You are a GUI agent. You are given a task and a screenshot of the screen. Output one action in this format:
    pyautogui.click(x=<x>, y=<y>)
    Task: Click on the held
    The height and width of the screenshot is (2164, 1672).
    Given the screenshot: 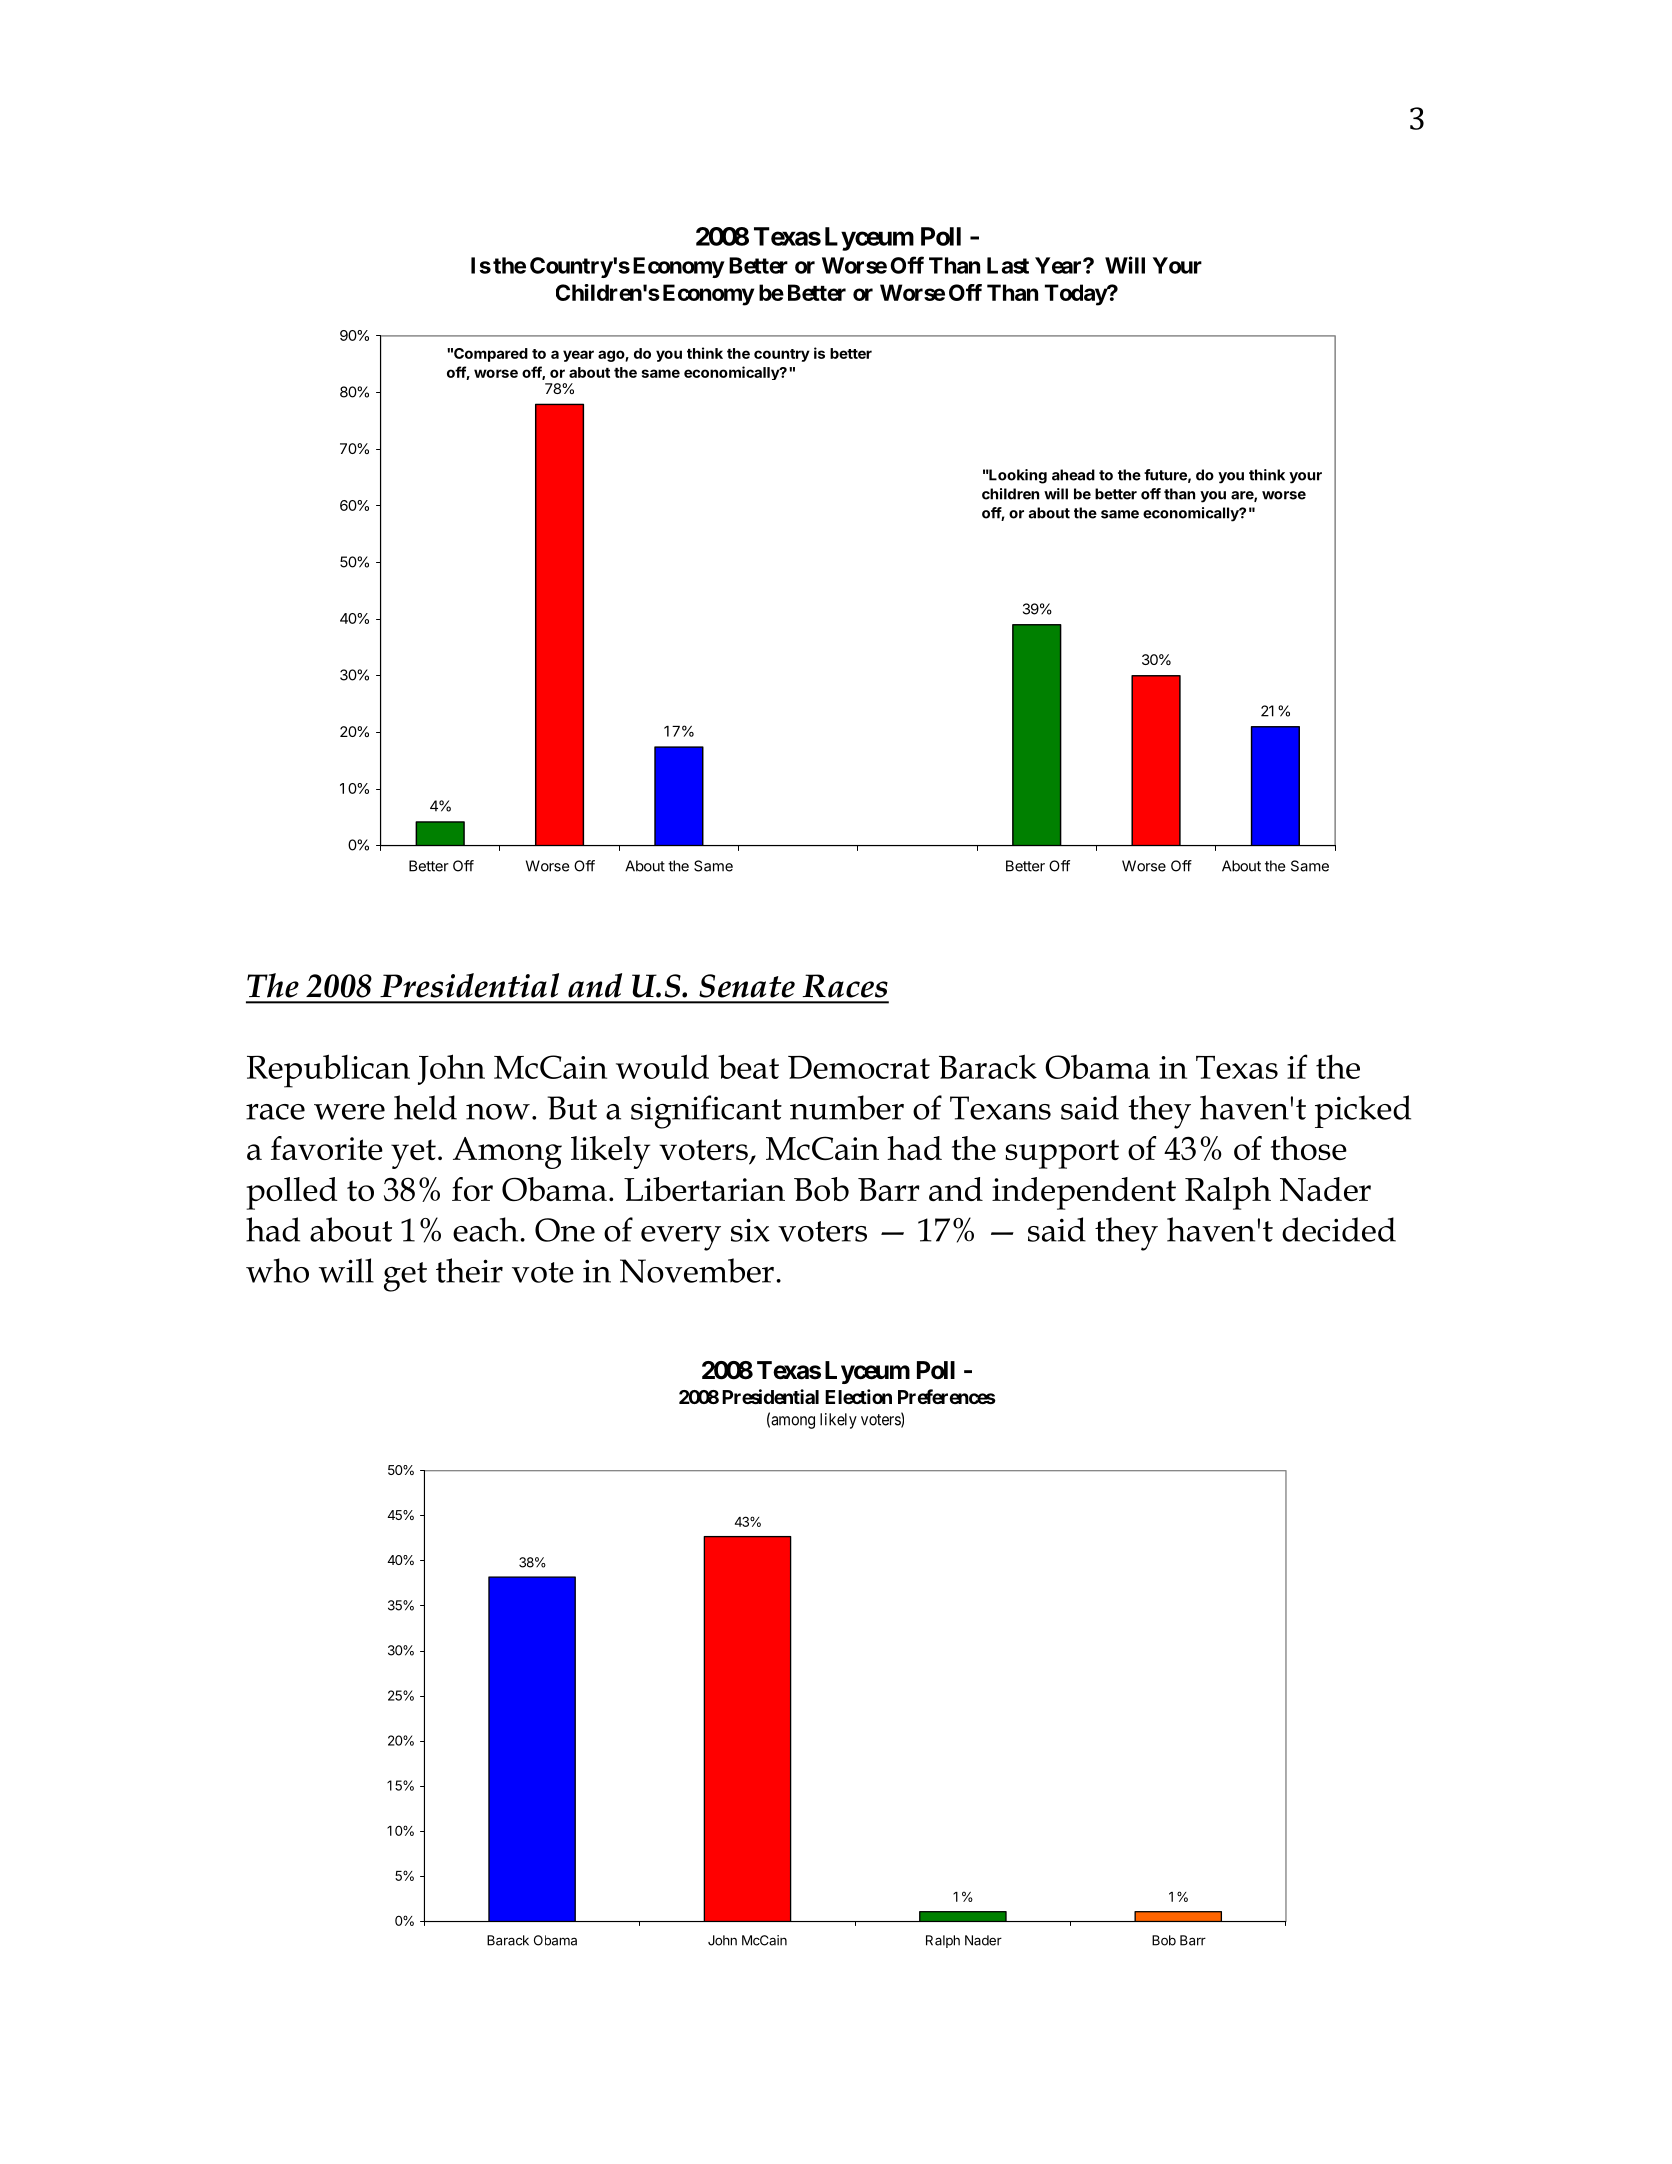 What is the action you would take?
    pyautogui.click(x=425, y=1107)
